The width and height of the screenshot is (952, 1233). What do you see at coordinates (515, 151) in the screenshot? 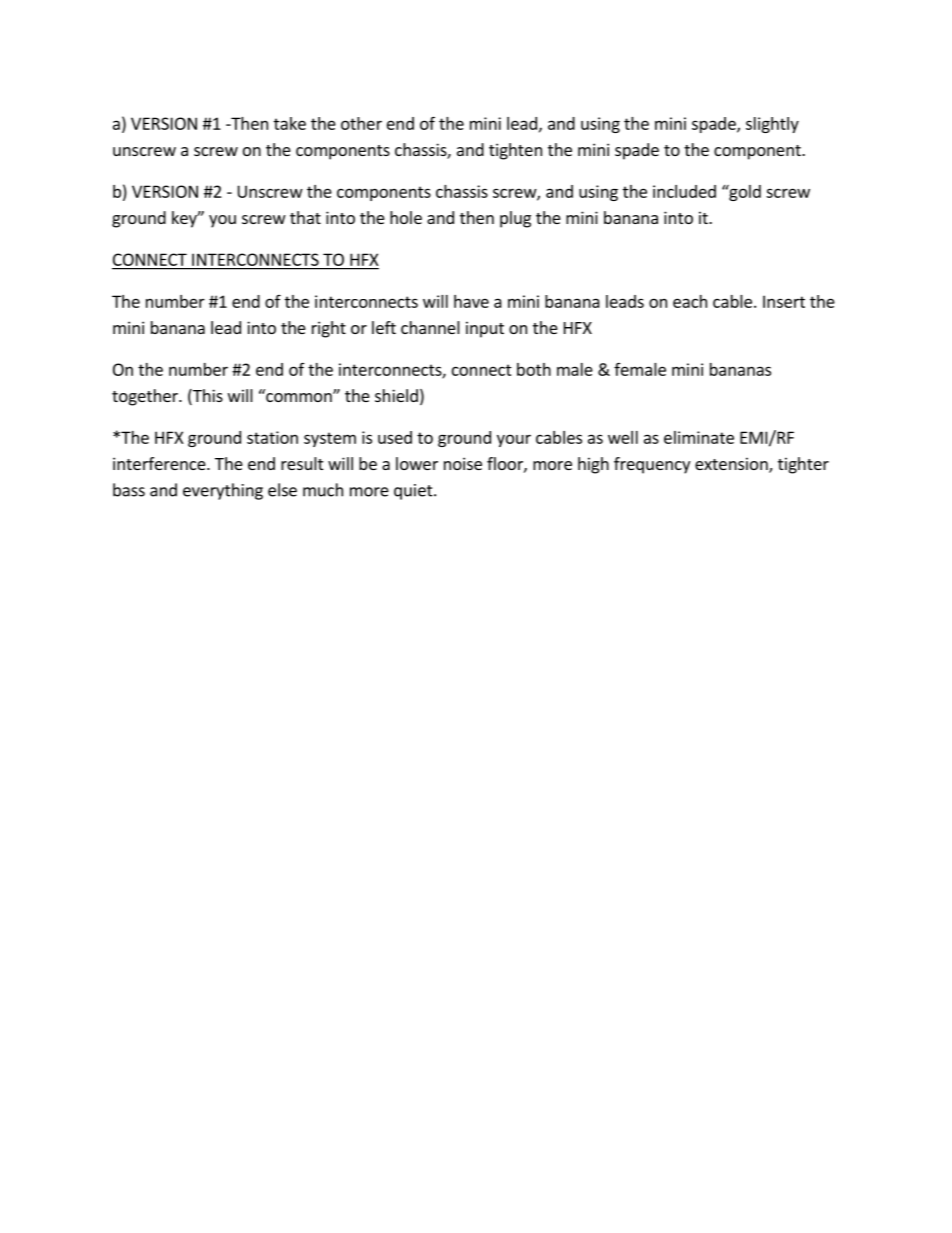
I see `tighten` at bounding box center [515, 151].
